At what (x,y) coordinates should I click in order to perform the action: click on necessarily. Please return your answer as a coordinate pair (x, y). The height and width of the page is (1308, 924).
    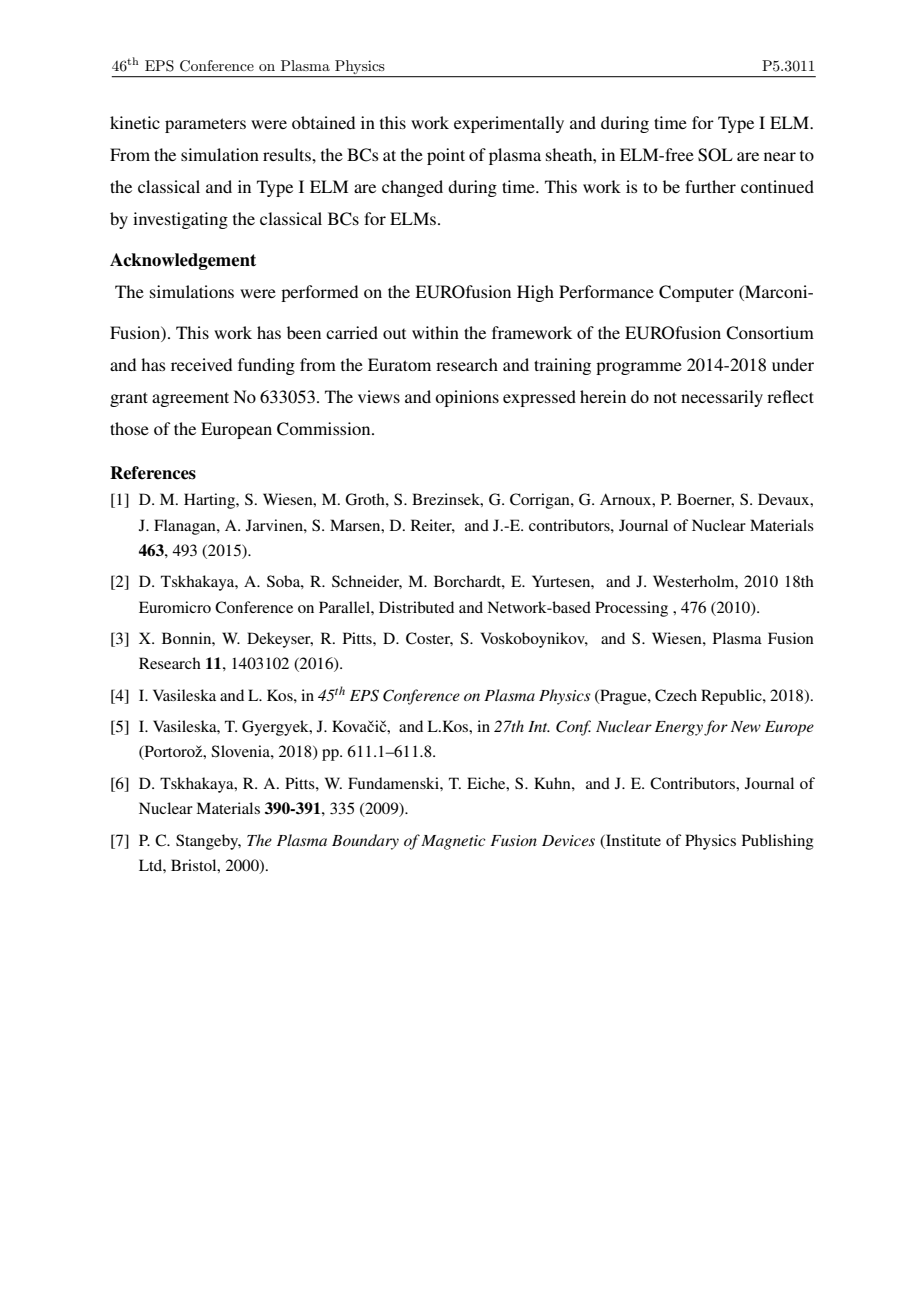
    Looking at the image, I should click on (722, 398).
